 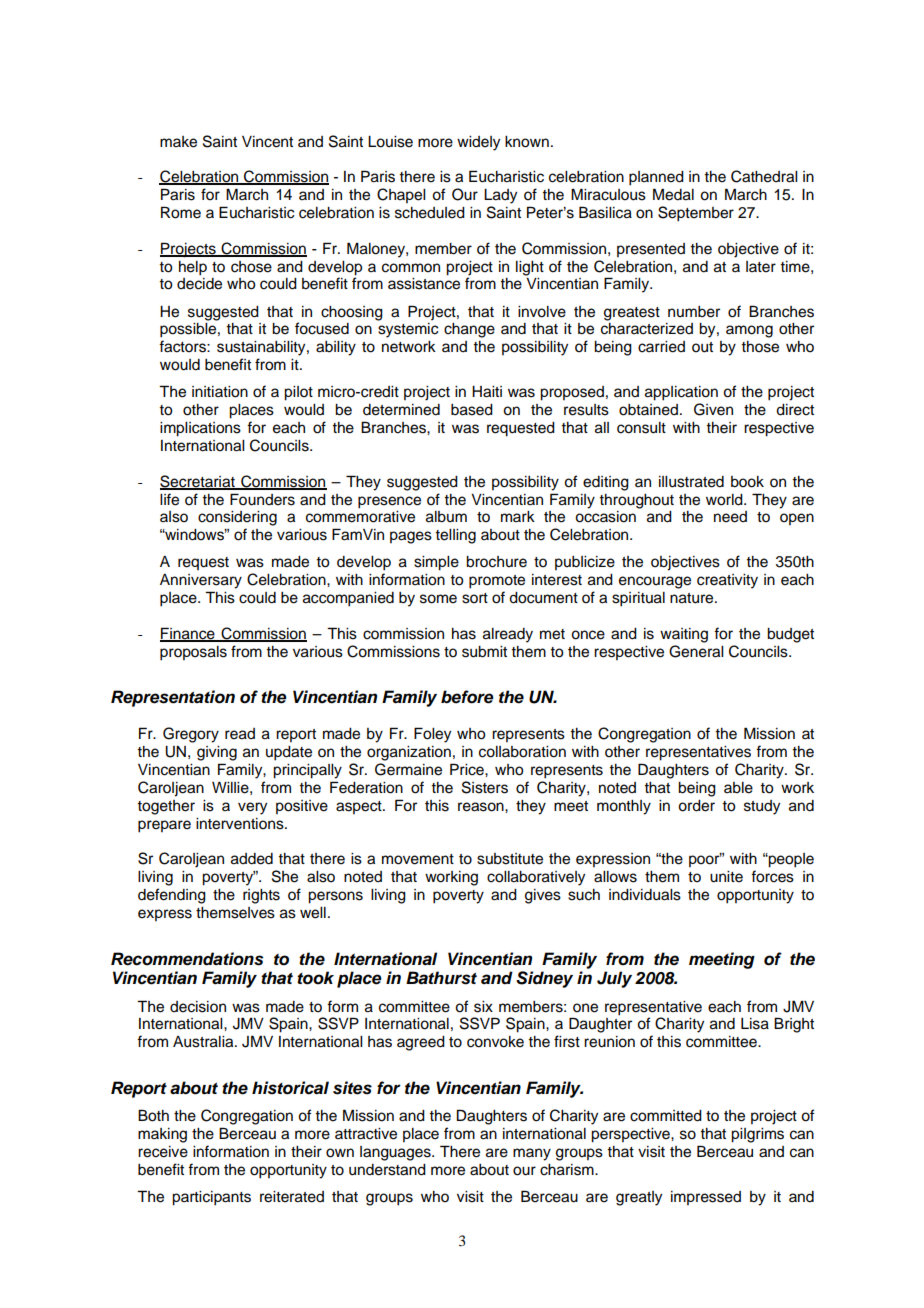 I want to click on proposals, so click(x=193, y=653).
